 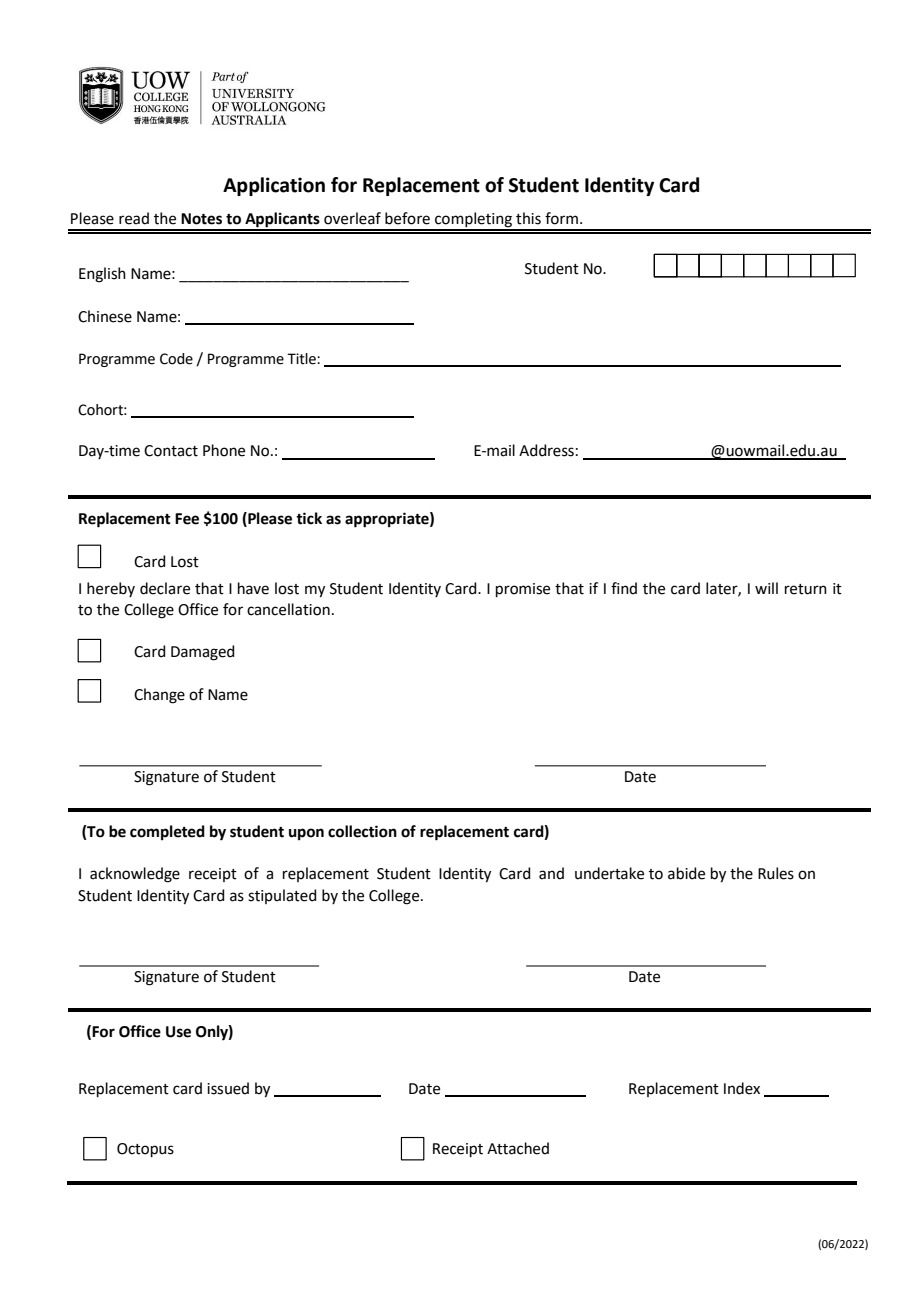 What do you see at coordinates (228, 1088) in the document?
I see `issued` at bounding box center [228, 1088].
